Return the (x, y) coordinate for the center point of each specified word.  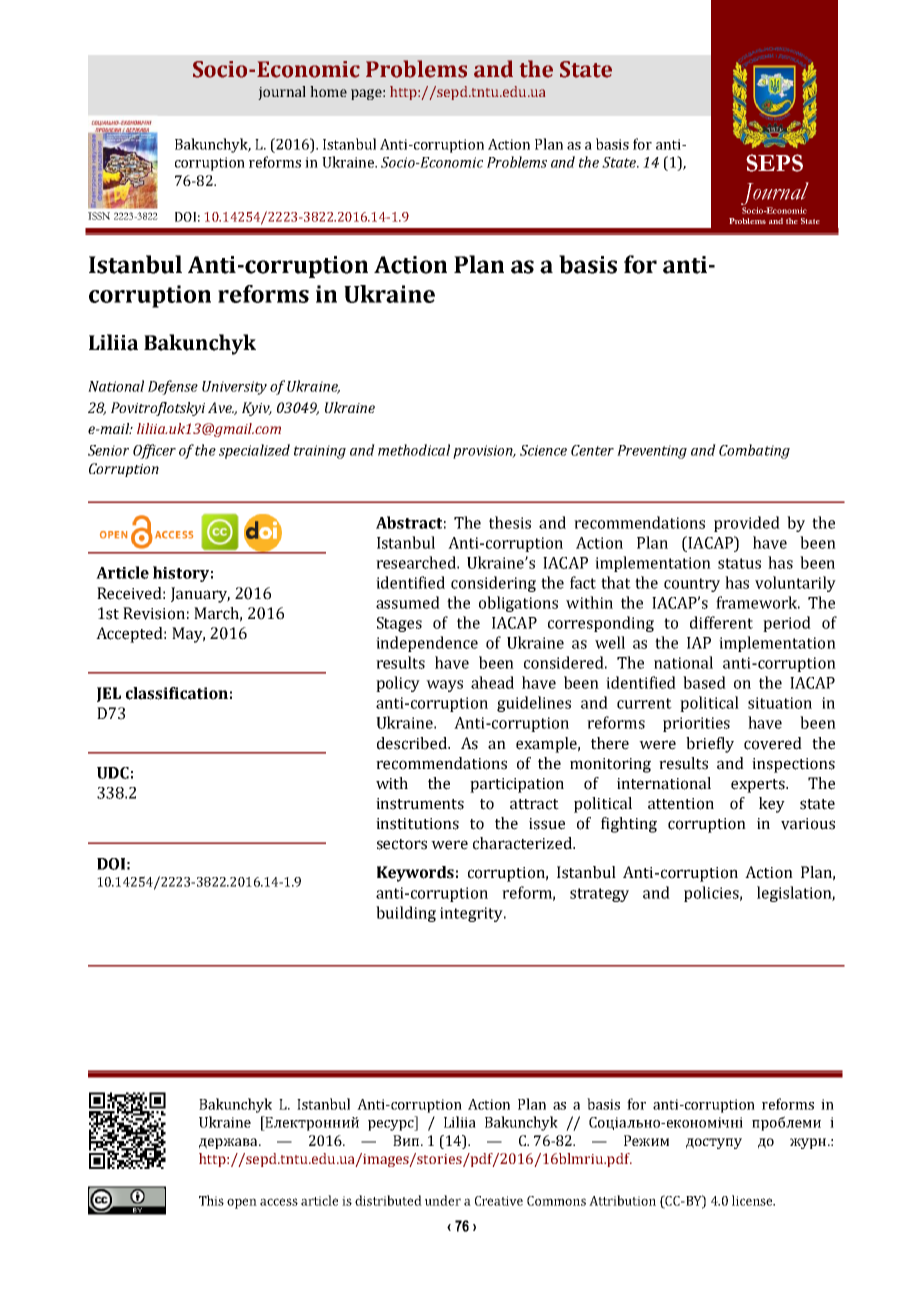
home (328, 91)
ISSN (99, 216)
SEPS (774, 163)
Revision (154, 613)
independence (427, 644)
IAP (699, 643)
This (211, 1200)
